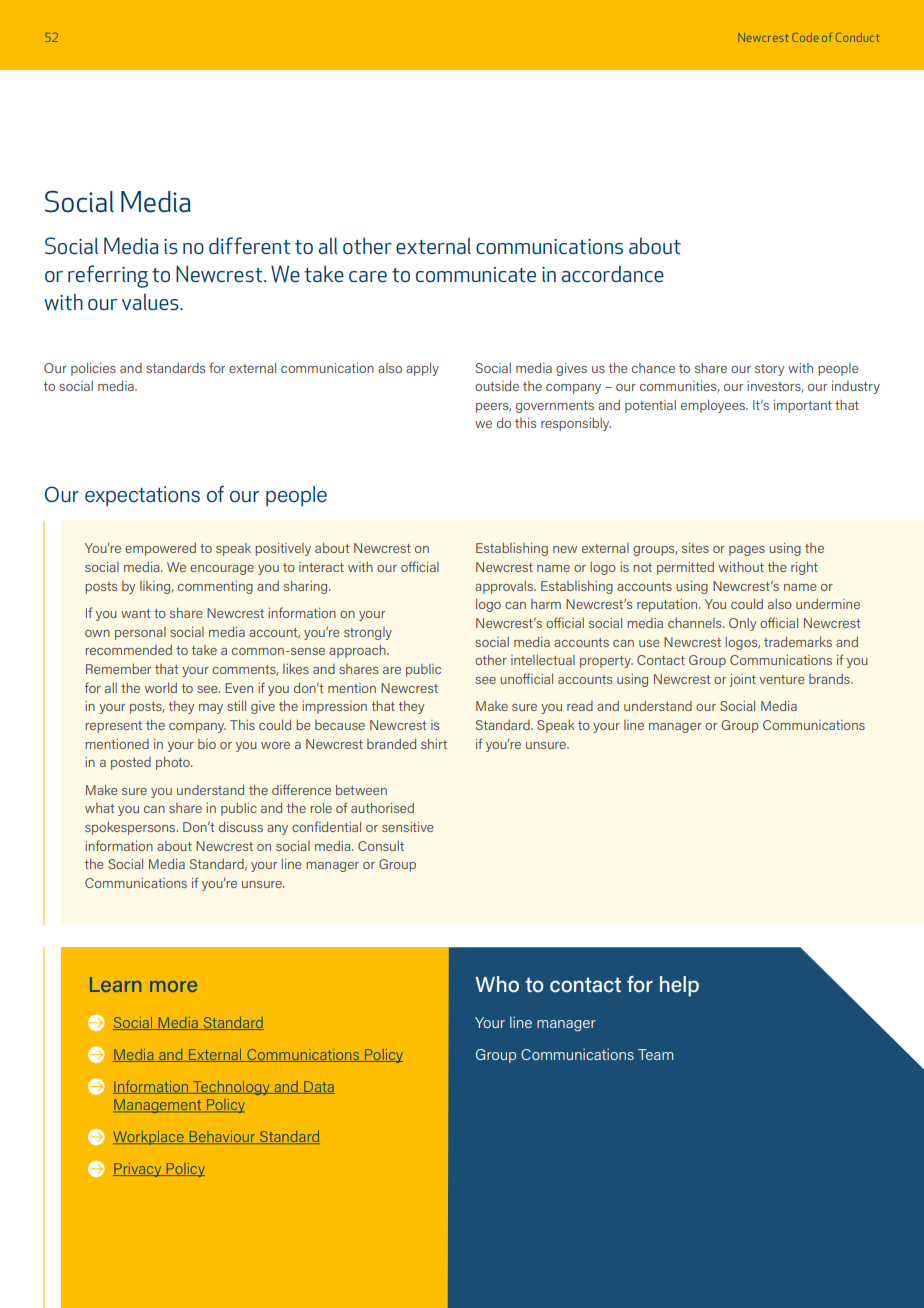 This screenshot has height=1308, width=924. Describe the element at coordinates (805, 37) in the screenshot. I see `Code` at that location.
